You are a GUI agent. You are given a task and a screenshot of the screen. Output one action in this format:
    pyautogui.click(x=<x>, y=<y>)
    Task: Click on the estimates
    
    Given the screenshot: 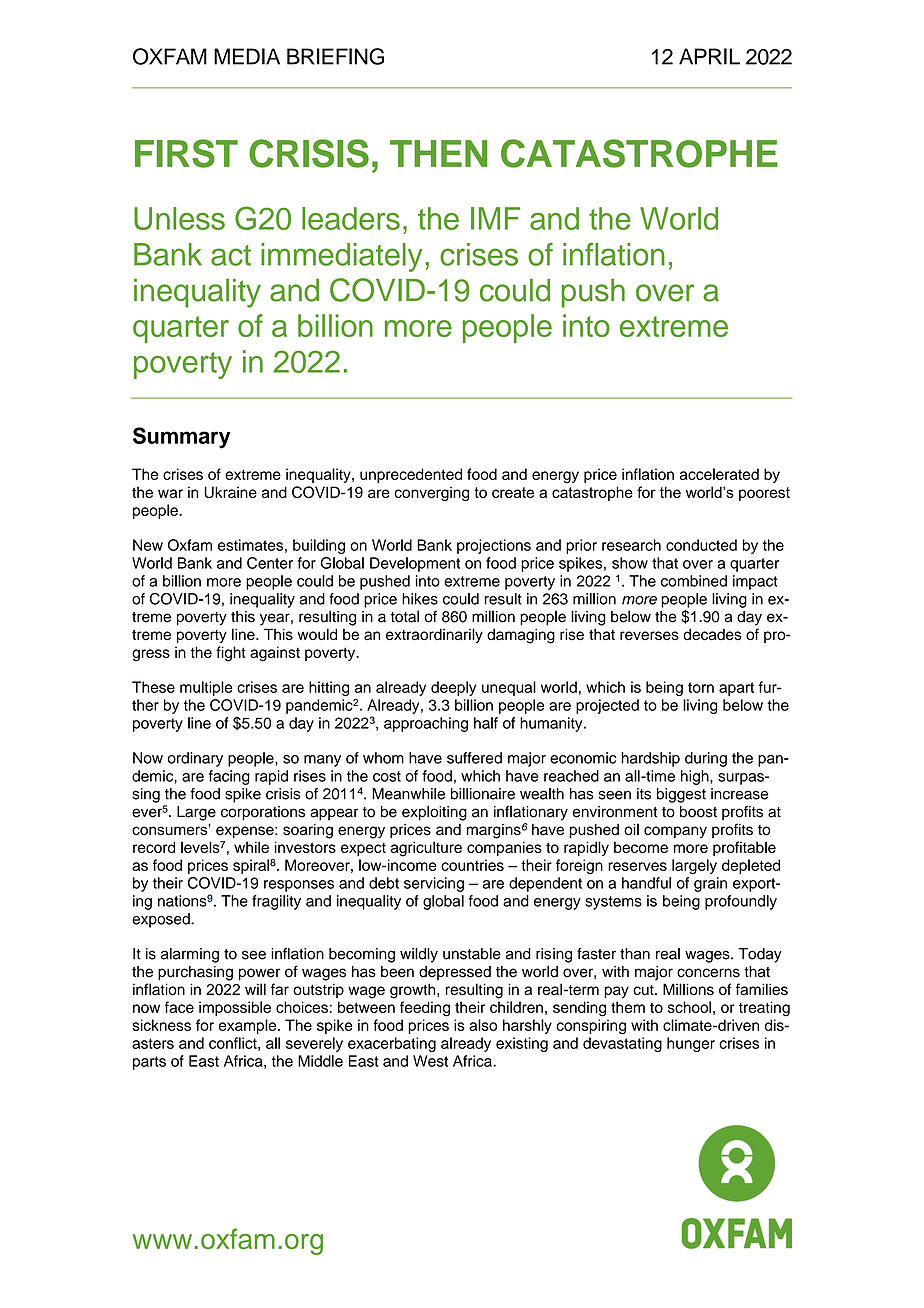 What is the action you would take?
    pyautogui.click(x=250, y=545)
